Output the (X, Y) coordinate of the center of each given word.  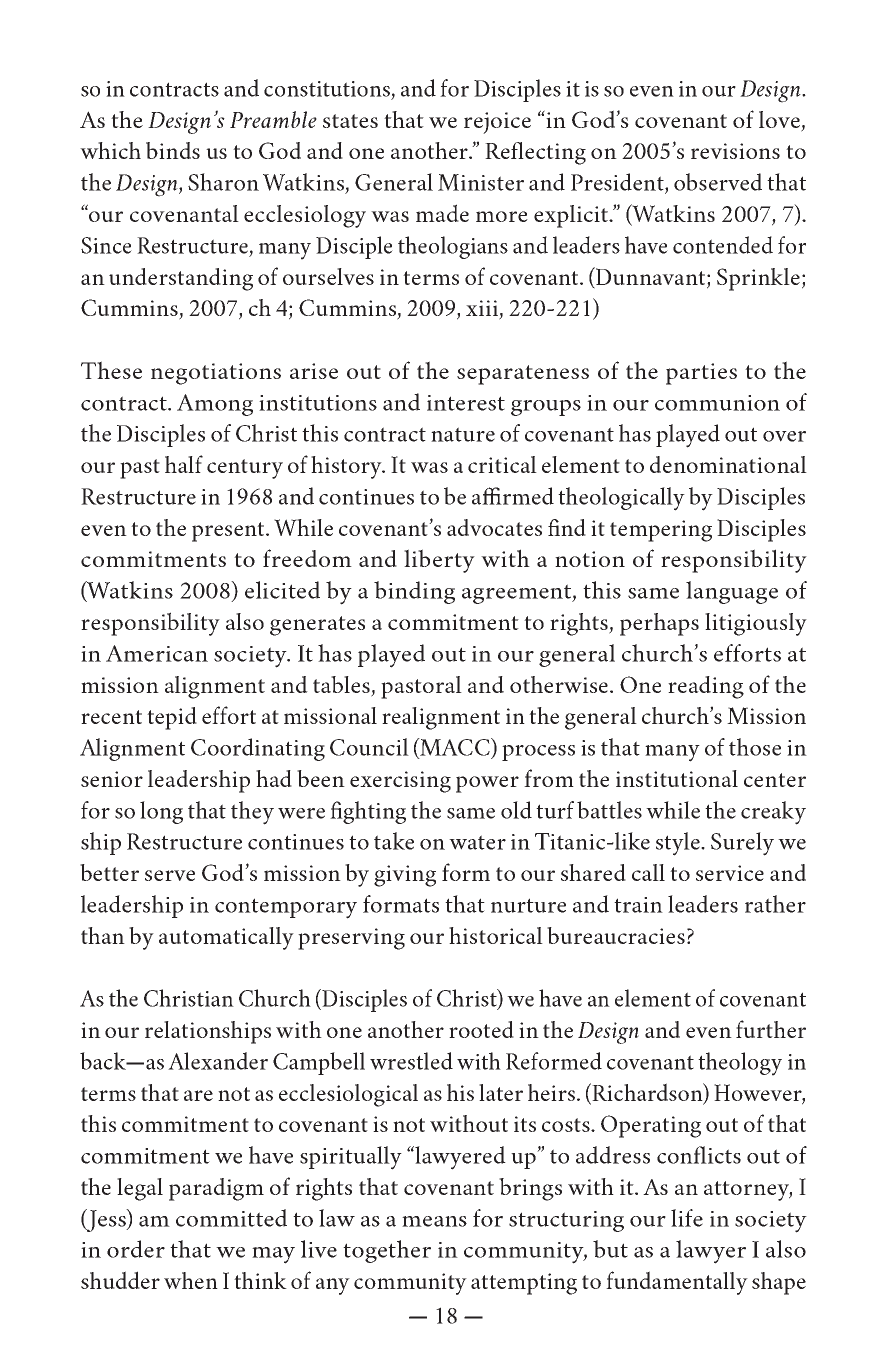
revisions (735, 151)
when (191, 1280)
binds (173, 150)
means (434, 1221)
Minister (481, 182)
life (687, 1218)
